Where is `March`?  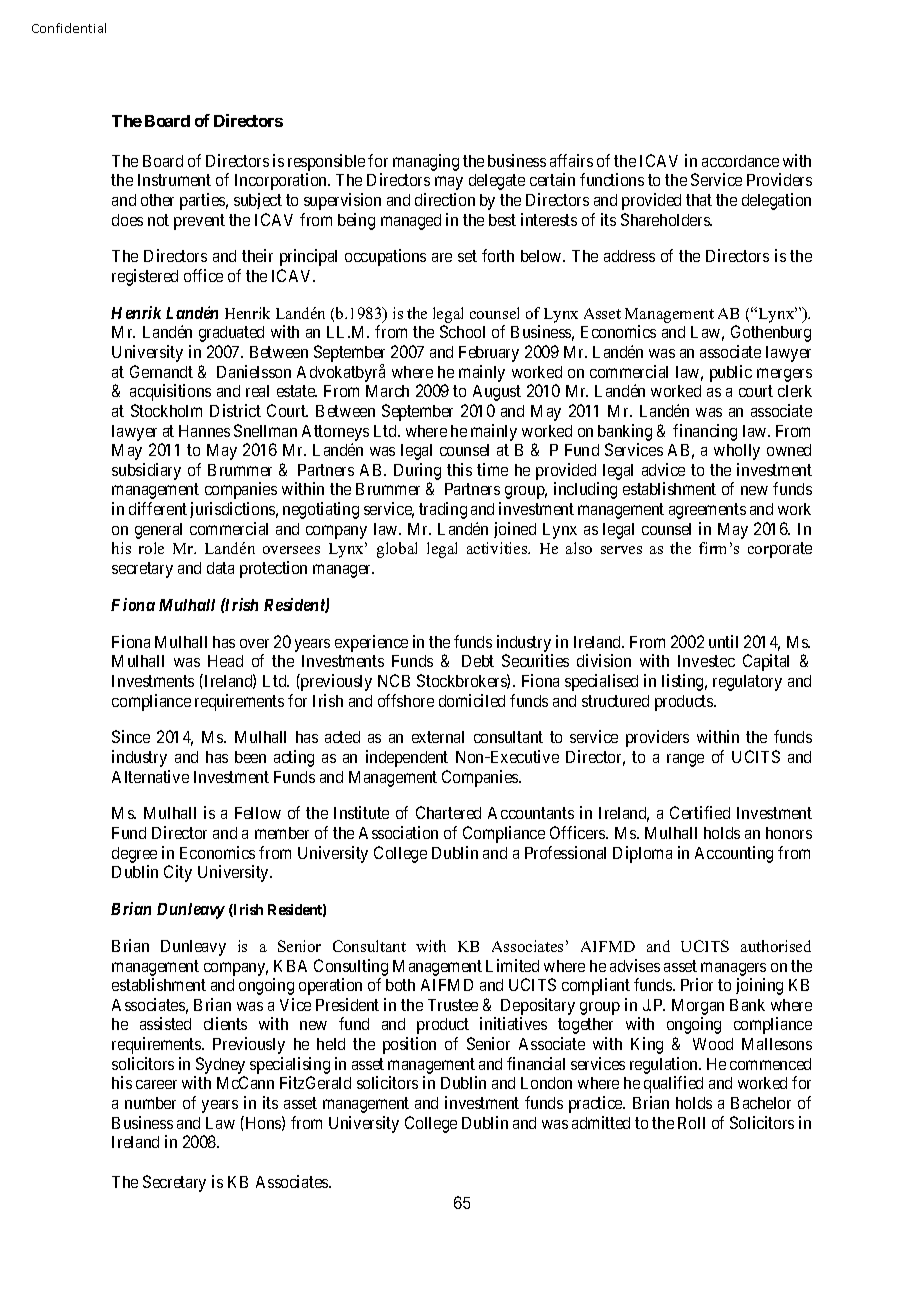 March is located at coordinates (387, 391).
